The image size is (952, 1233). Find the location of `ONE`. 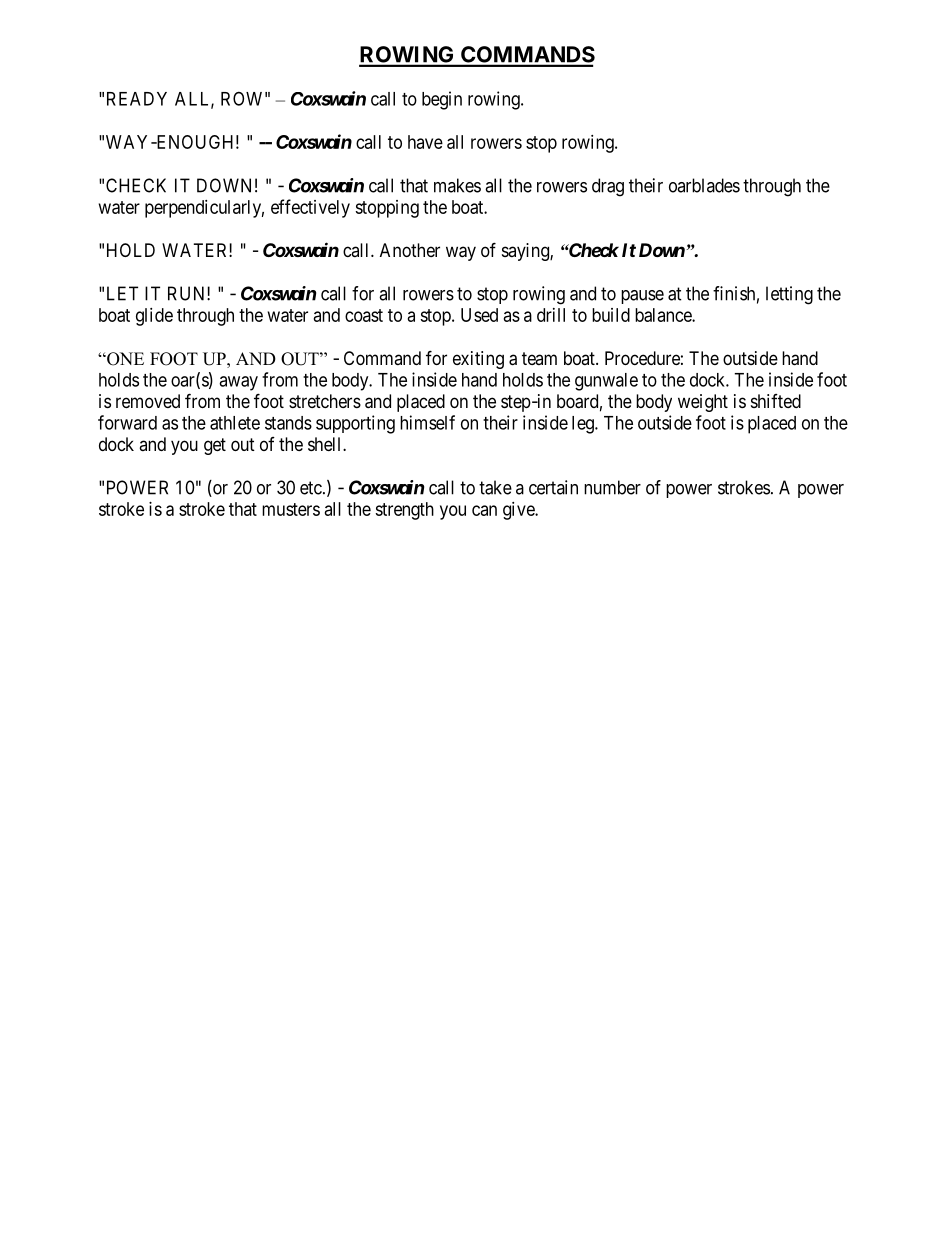

ONE is located at coordinates (124, 359).
